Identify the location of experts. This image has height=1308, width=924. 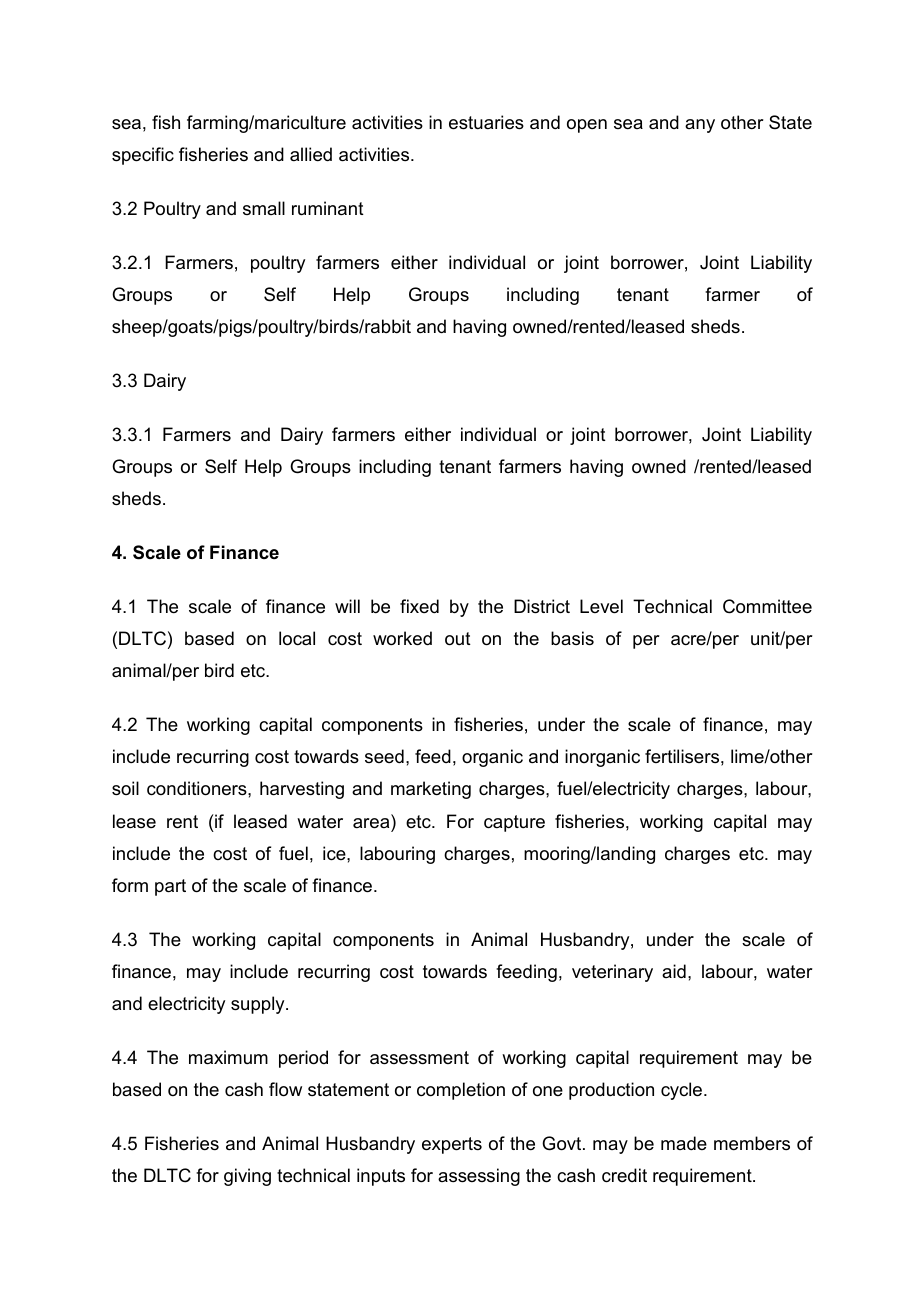
(452, 1145).
